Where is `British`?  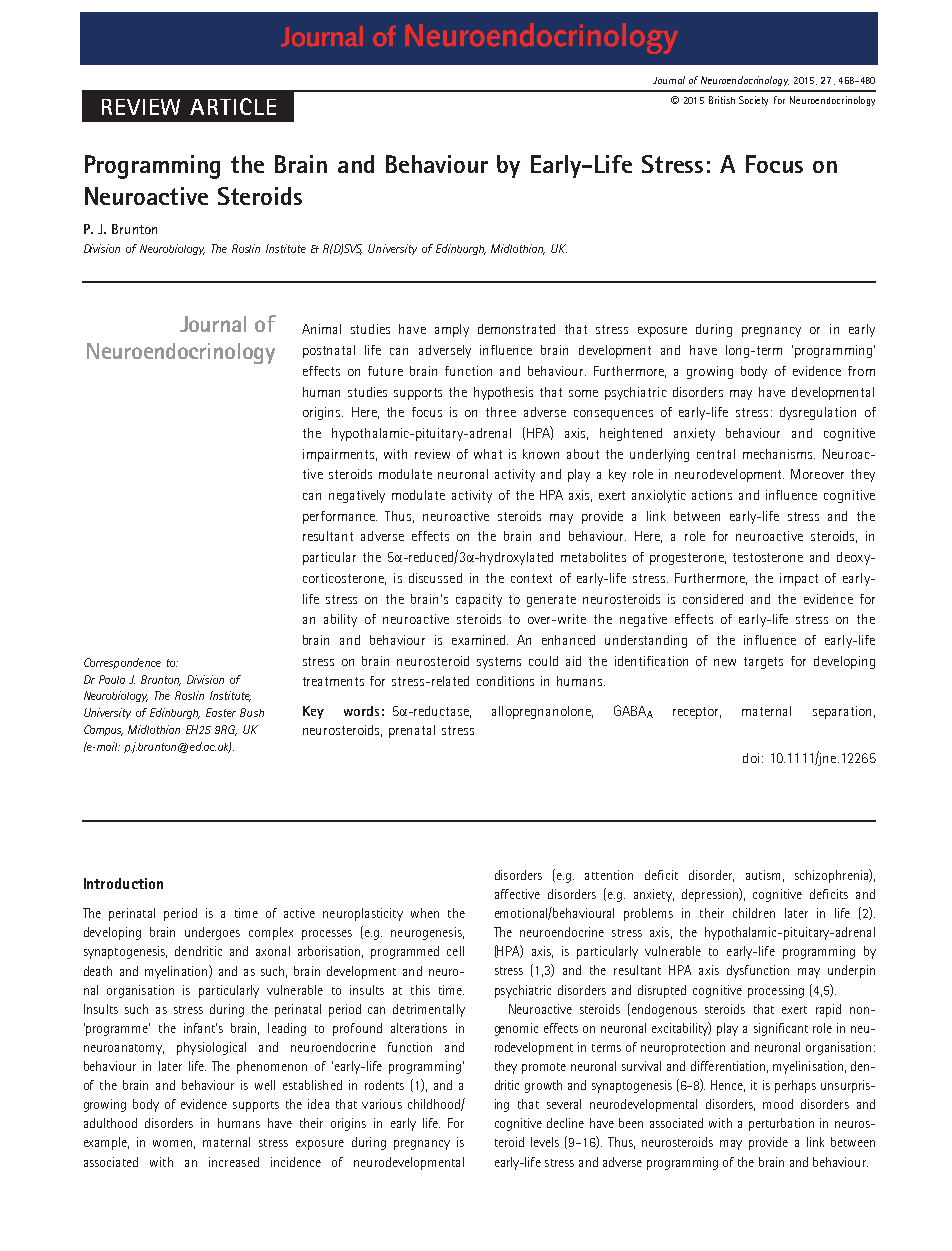
British is located at coordinates (722, 100).
